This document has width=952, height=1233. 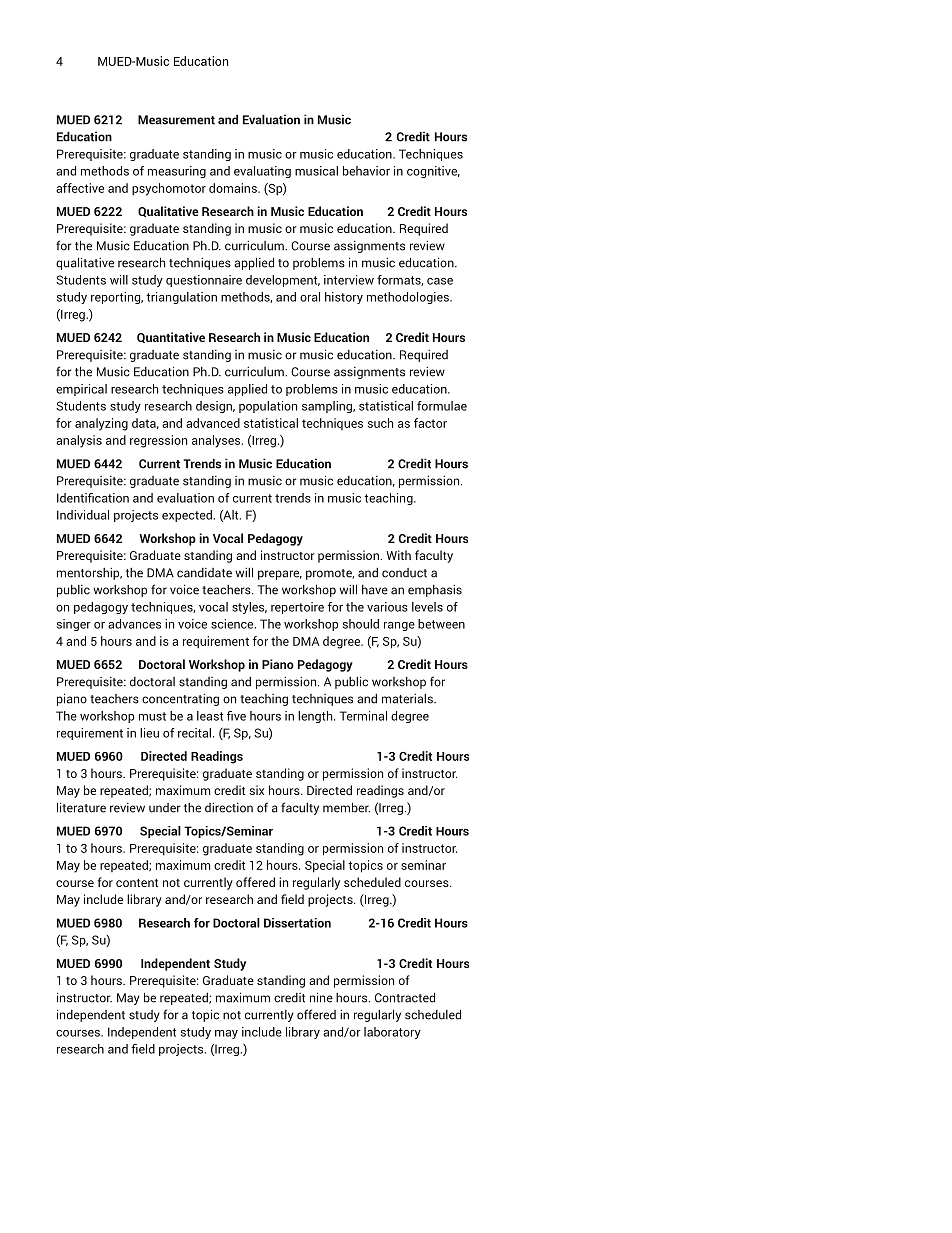 I want to click on mentorship, so click(x=89, y=574).
